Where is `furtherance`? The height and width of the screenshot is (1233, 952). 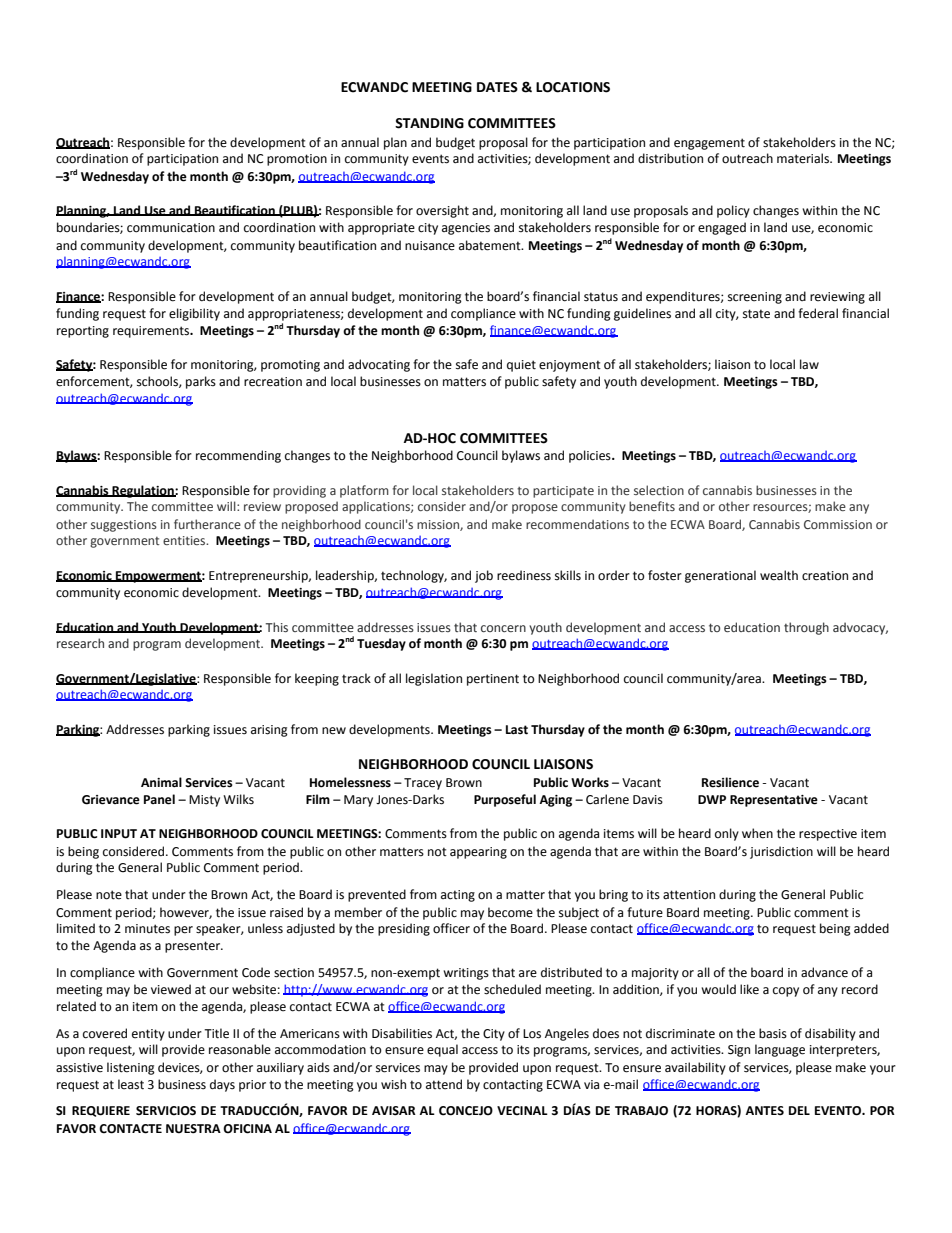 furtherance is located at coordinates (207, 524).
